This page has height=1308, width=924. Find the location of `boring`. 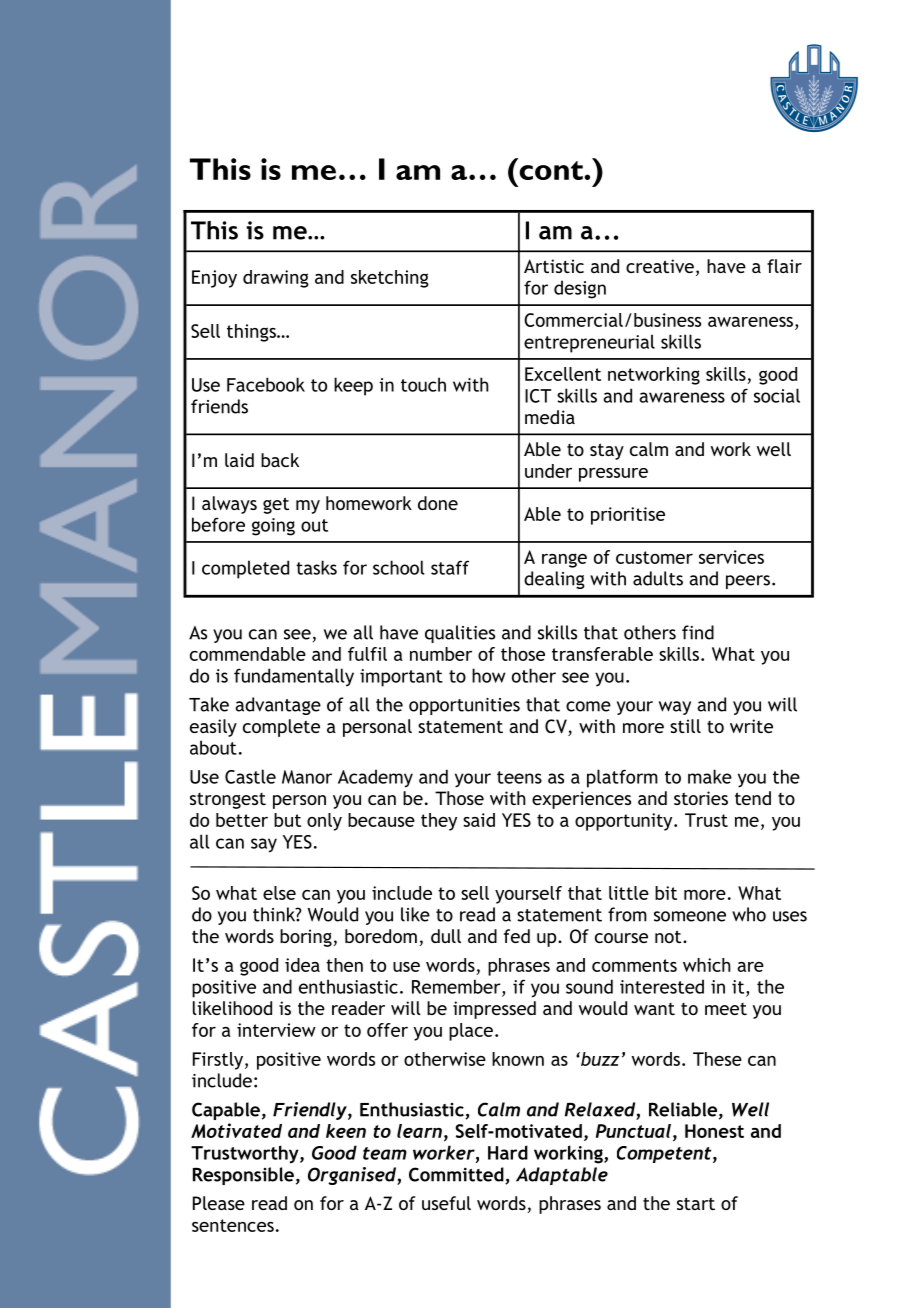

boring is located at coordinates (306, 938).
